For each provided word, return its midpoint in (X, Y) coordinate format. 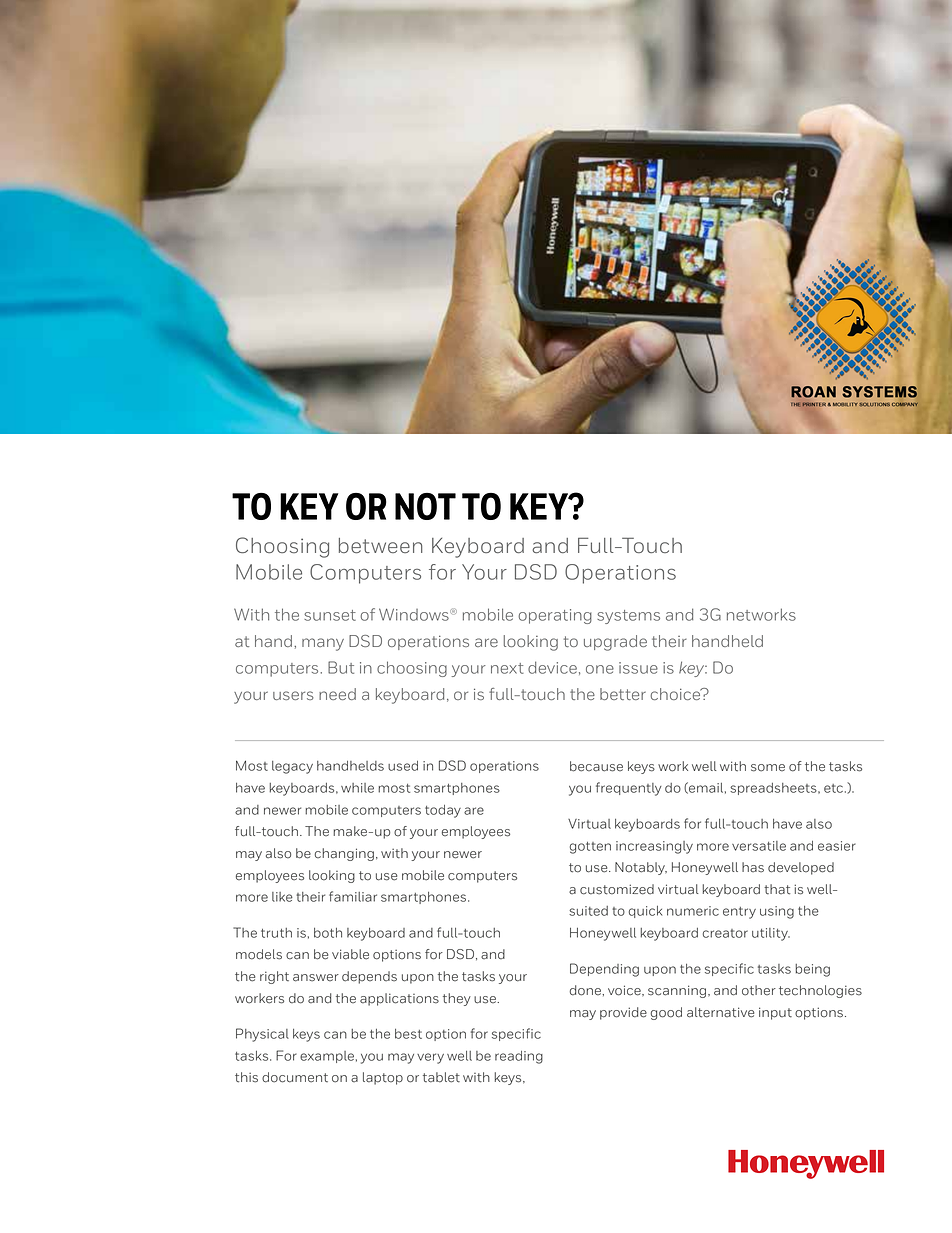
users (293, 695)
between (380, 545)
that (777, 889)
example (327, 1057)
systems (628, 617)
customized (617, 889)
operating (555, 616)
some (768, 768)
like (282, 897)
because (596, 766)
